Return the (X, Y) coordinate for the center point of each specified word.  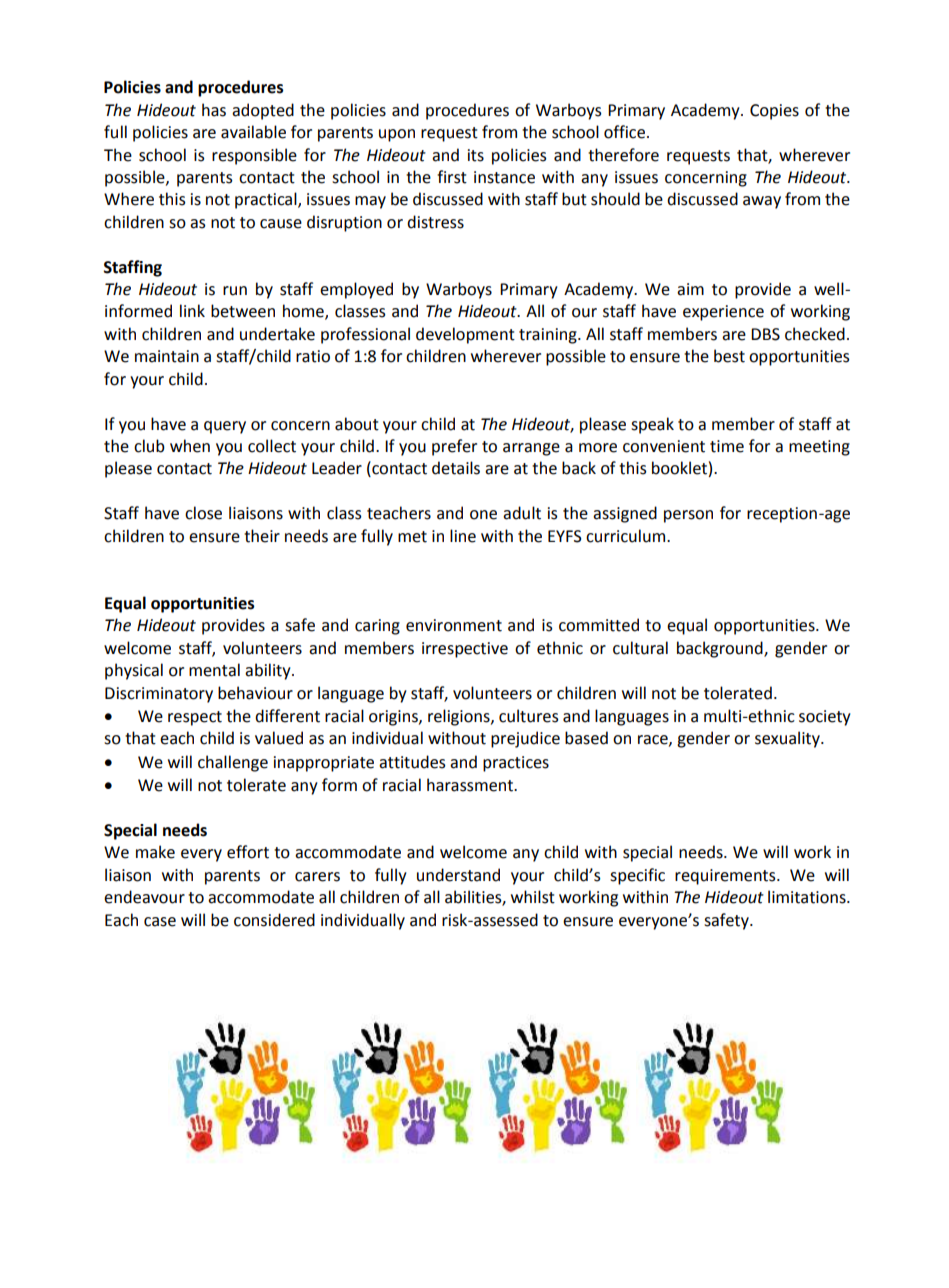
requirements (726, 877)
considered (274, 920)
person (688, 516)
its (476, 155)
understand (458, 875)
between (243, 311)
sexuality (788, 739)
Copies (774, 112)
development (465, 335)
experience (723, 313)
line (463, 536)
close (203, 513)
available (253, 132)
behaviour (255, 693)
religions (460, 717)
